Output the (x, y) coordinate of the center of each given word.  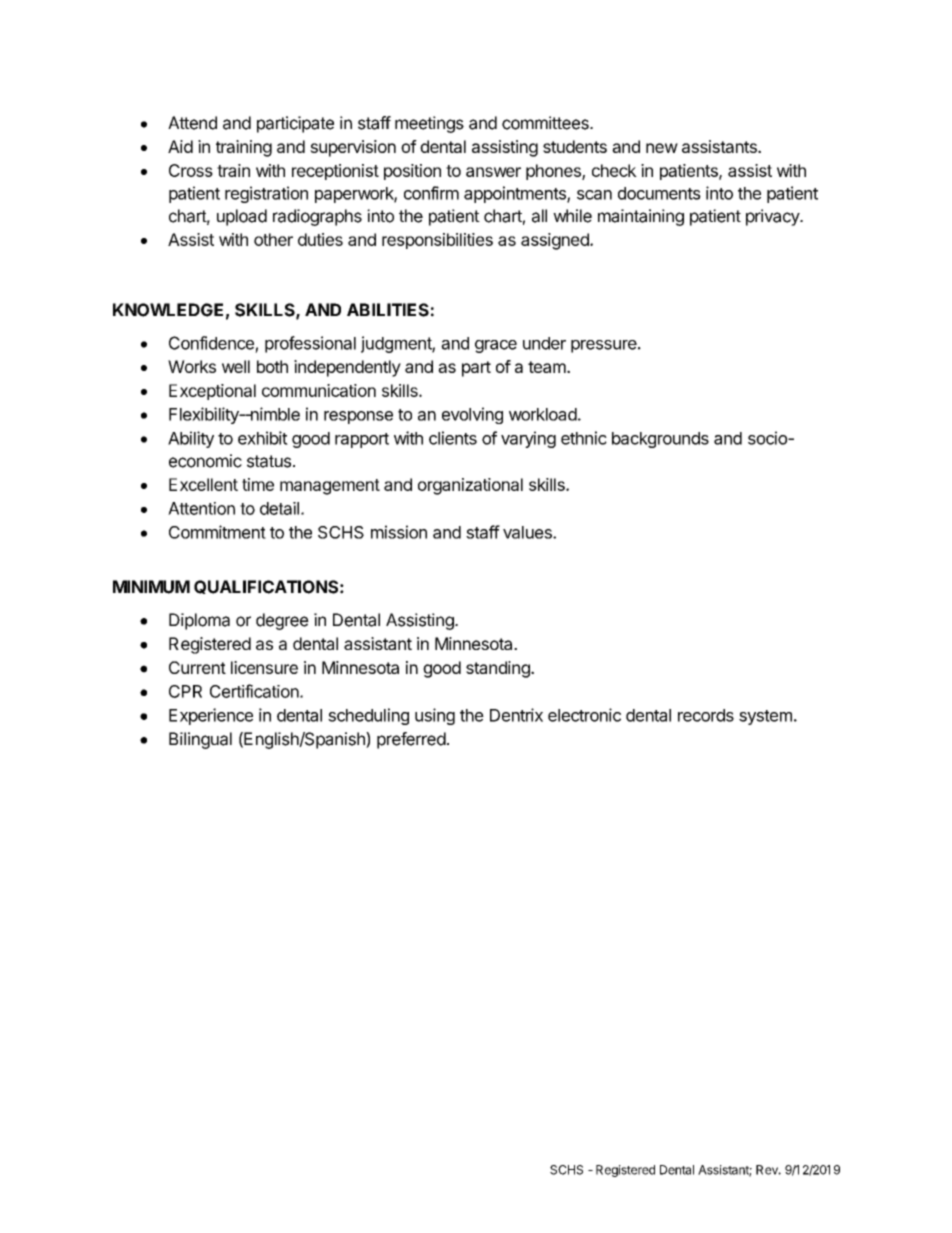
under (544, 343)
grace (496, 346)
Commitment (217, 532)
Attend (192, 123)
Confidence (211, 343)
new (662, 148)
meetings (429, 124)
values (528, 532)
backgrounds (660, 440)
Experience (211, 716)
